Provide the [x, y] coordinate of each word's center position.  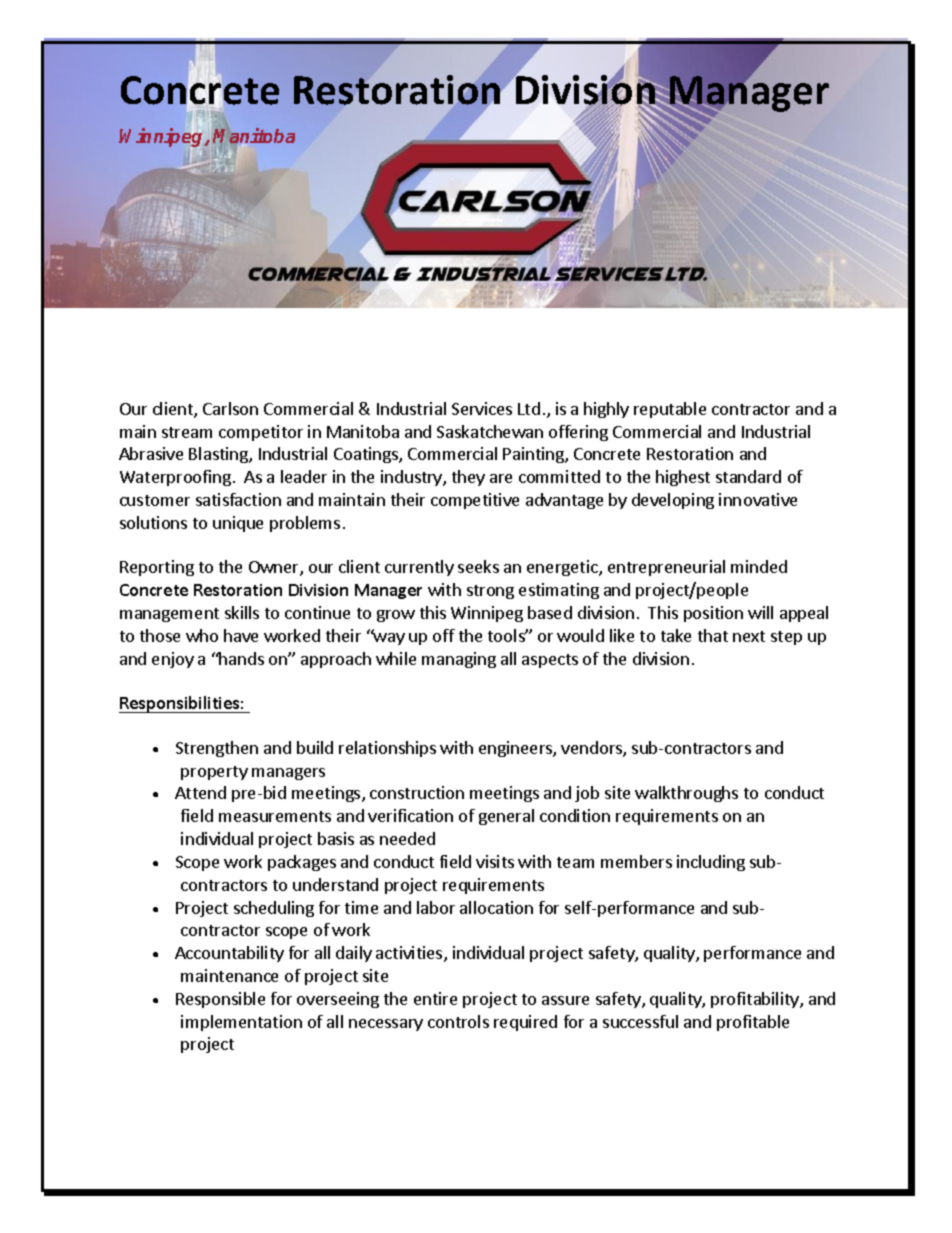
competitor [261, 433]
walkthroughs [686, 794]
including [711, 863]
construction [417, 792]
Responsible [220, 1000]
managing [459, 660]
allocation [496, 907]
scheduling [274, 909]
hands [241, 658]
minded [759, 566]
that [713, 635]
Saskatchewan [490, 431]
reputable [670, 410]
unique [238, 524]
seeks [478, 566]
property [214, 773]
